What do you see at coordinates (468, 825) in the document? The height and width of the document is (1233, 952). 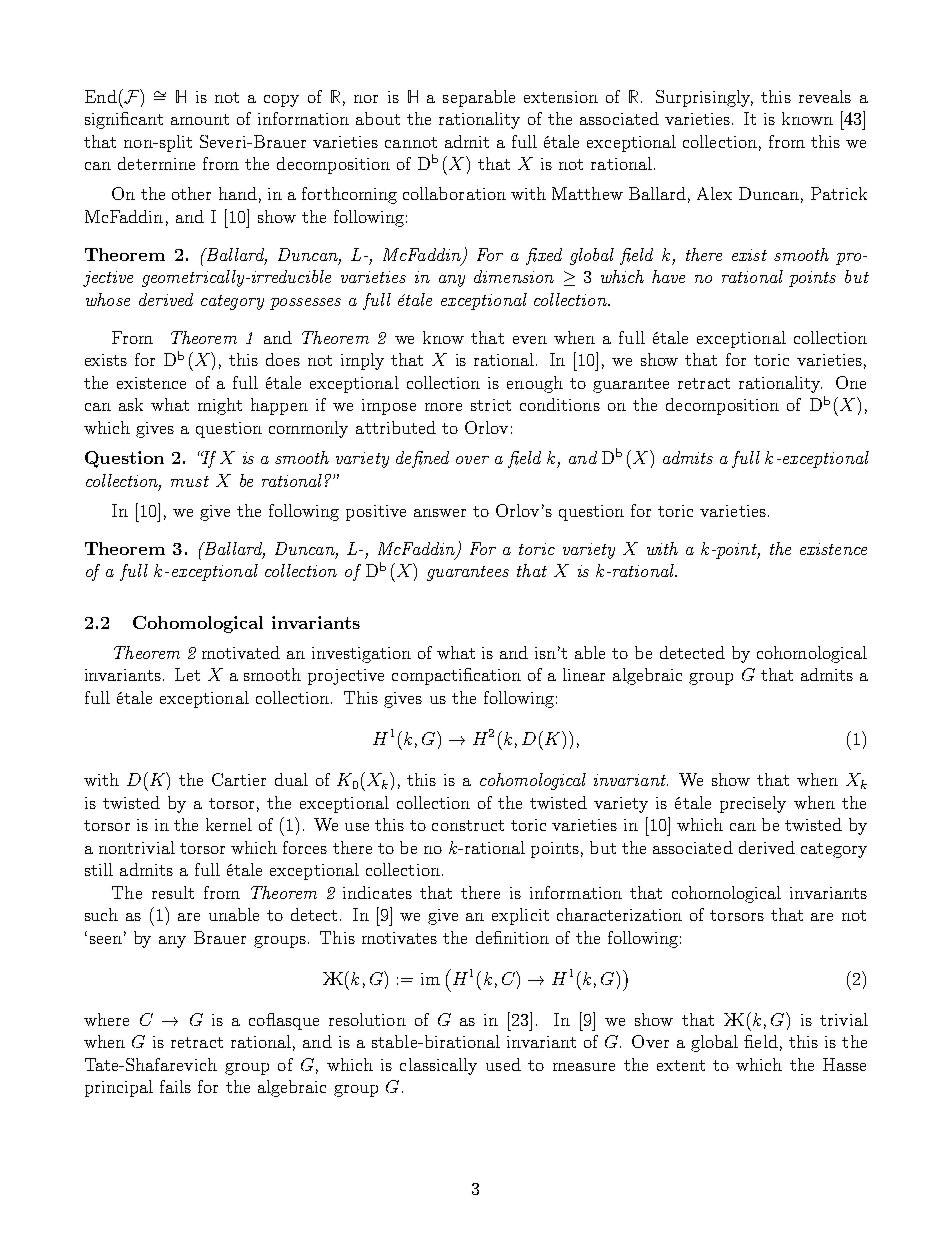 I see `construct` at bounding box center [468, 825].
